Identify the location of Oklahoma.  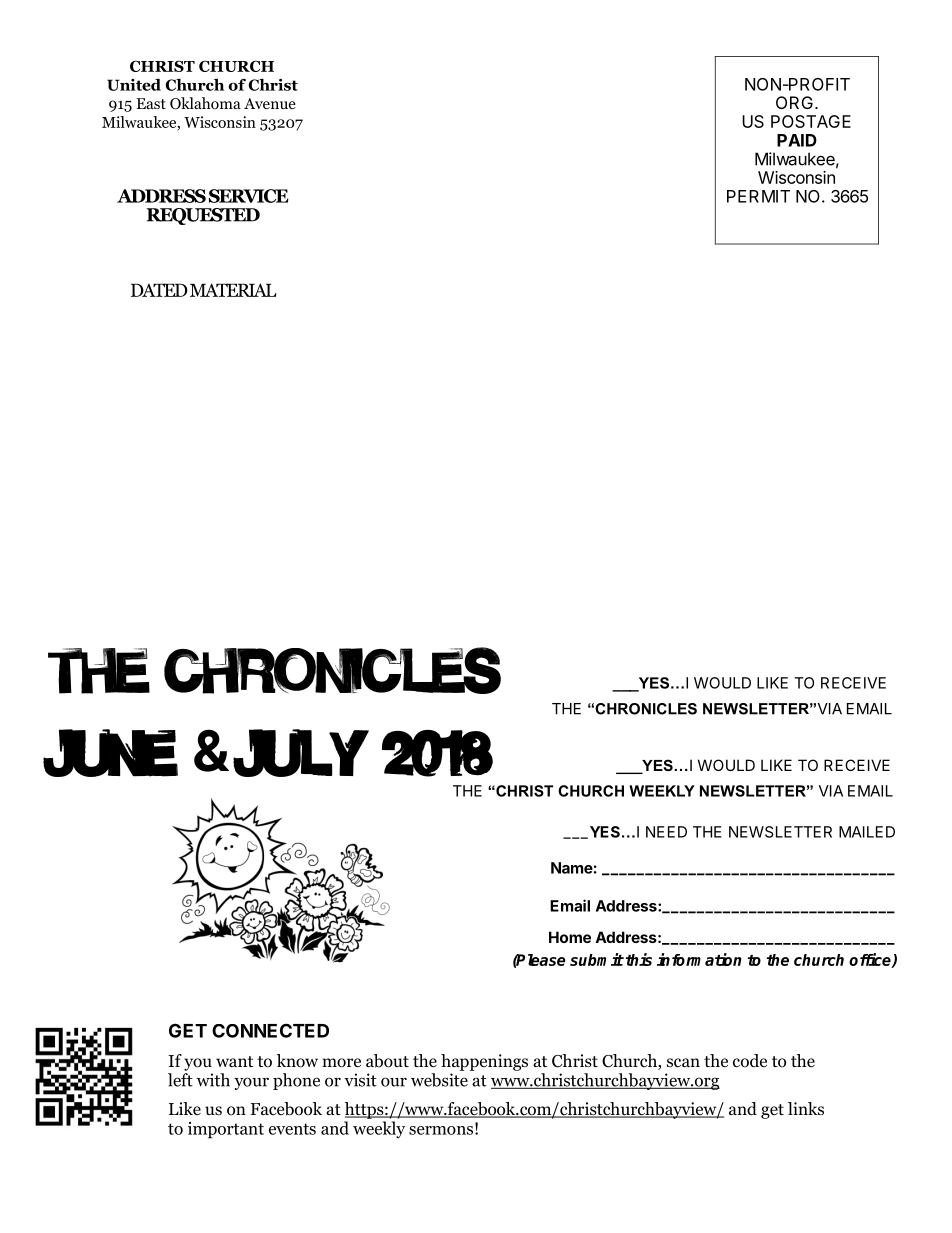
(205, 103).
